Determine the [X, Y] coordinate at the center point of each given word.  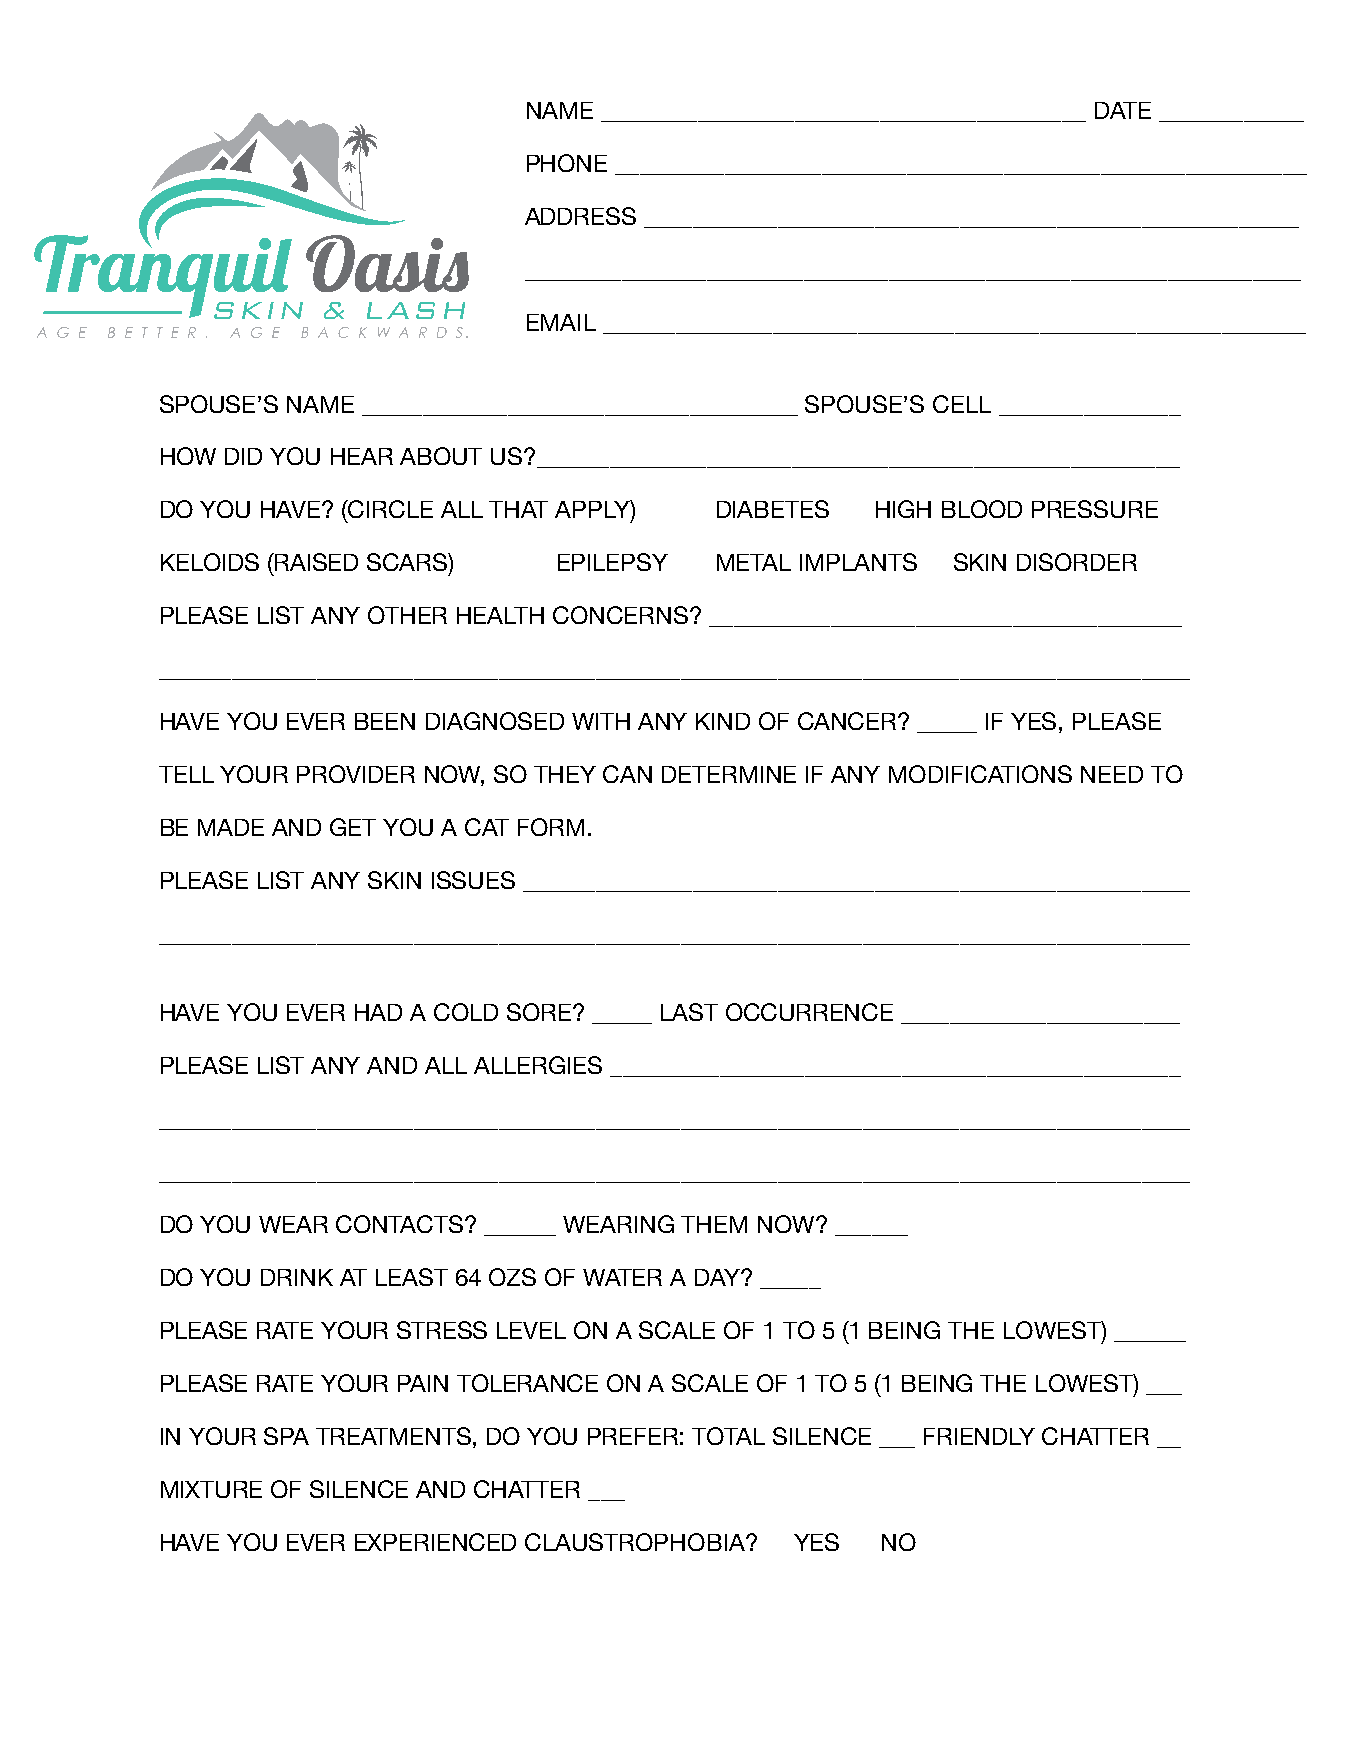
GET [353, 827]
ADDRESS [580, 216]
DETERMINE [729, 774]
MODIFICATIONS [980, 774]
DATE [1123, 110]
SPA [286, 1436]
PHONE [567, 163]
